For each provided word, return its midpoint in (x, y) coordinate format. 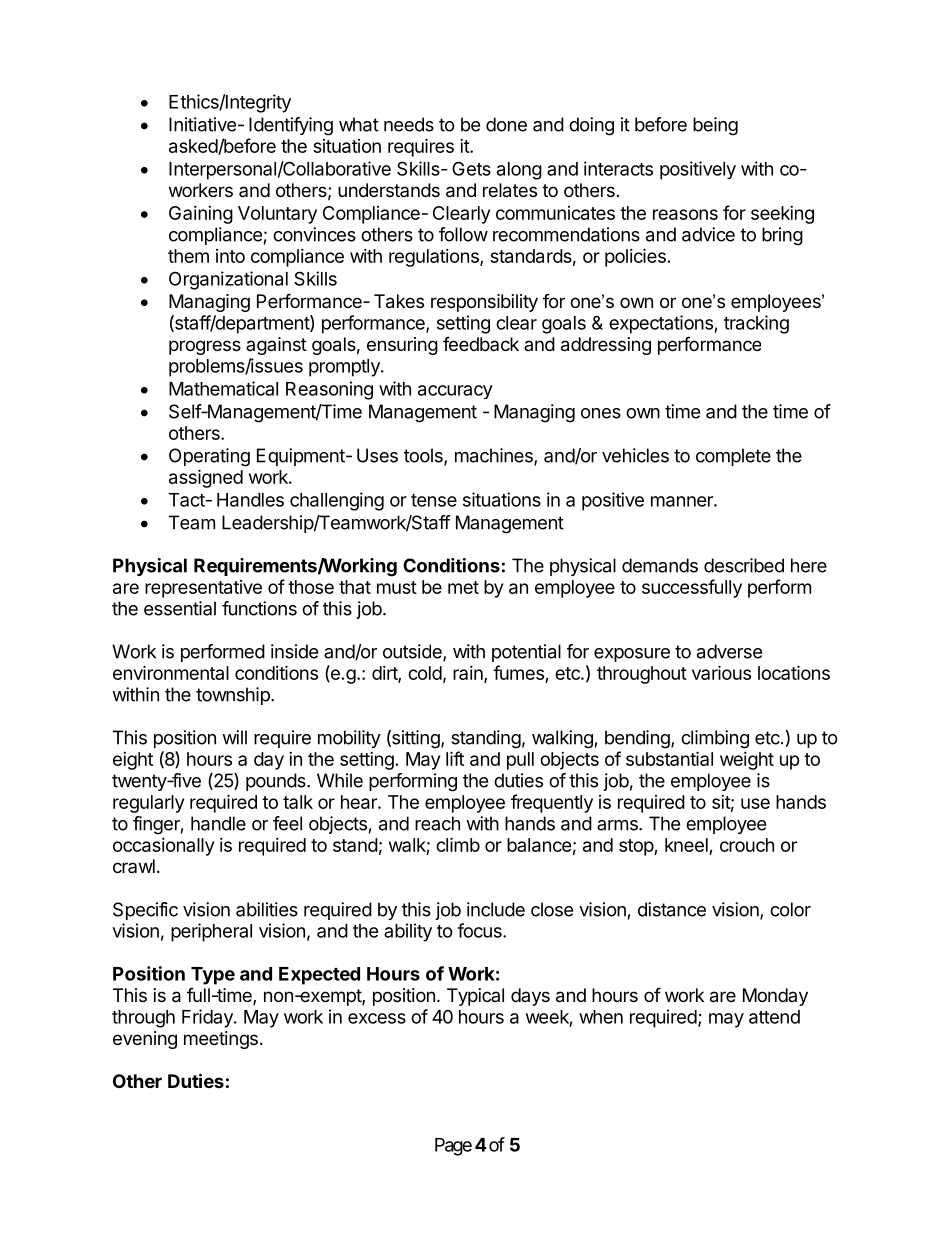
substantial (669, 758)
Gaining (201, 215)
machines (495, 456)
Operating (209, 457)
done (506, 124)
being (715, 126)
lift (455, 758)
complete (733, 457)
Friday (208, 1018)
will (234, 737)
